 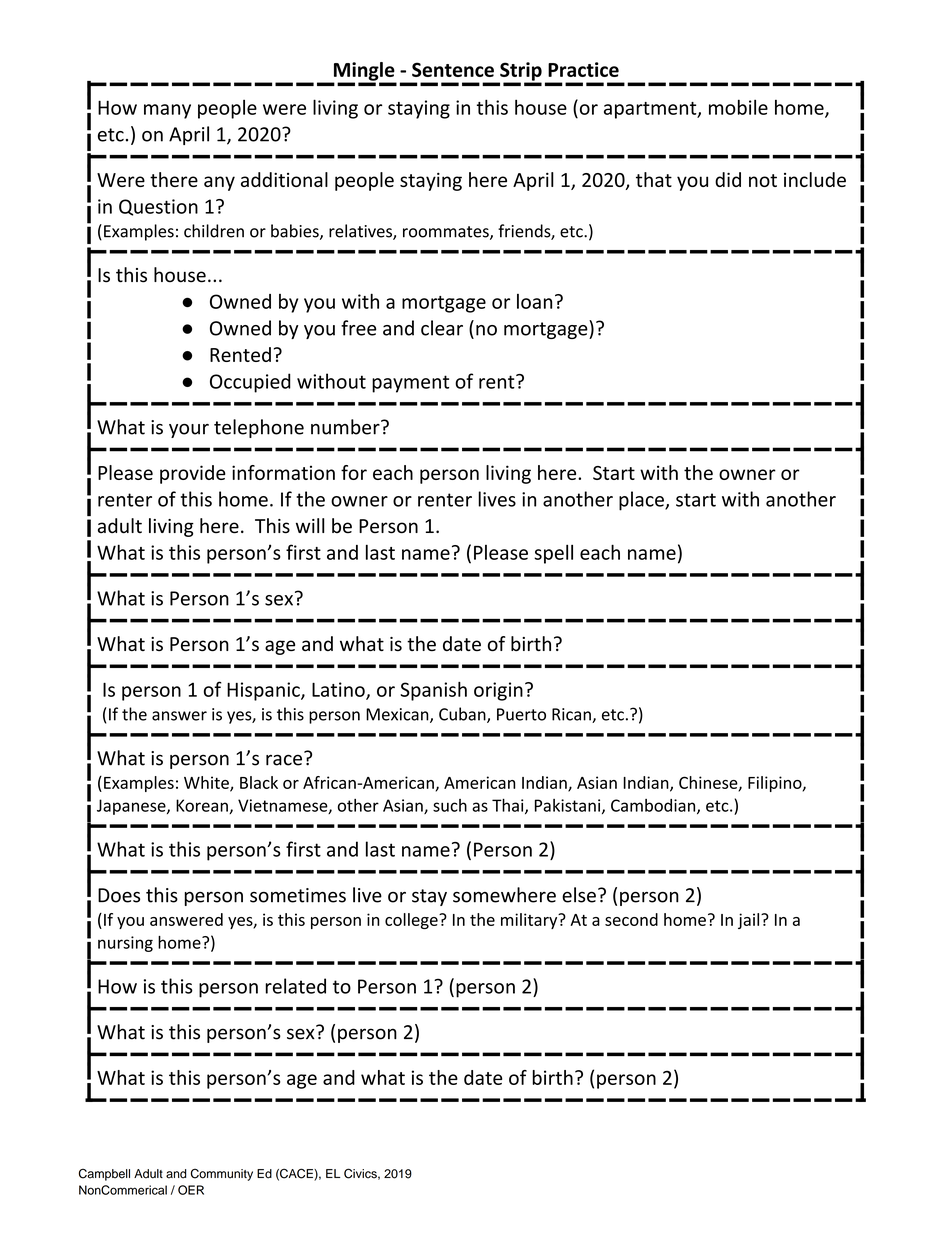 What do you see at coordinates (433, 691) in the screenshot?
I see `Spanish` at bounding box center [433, 691].
